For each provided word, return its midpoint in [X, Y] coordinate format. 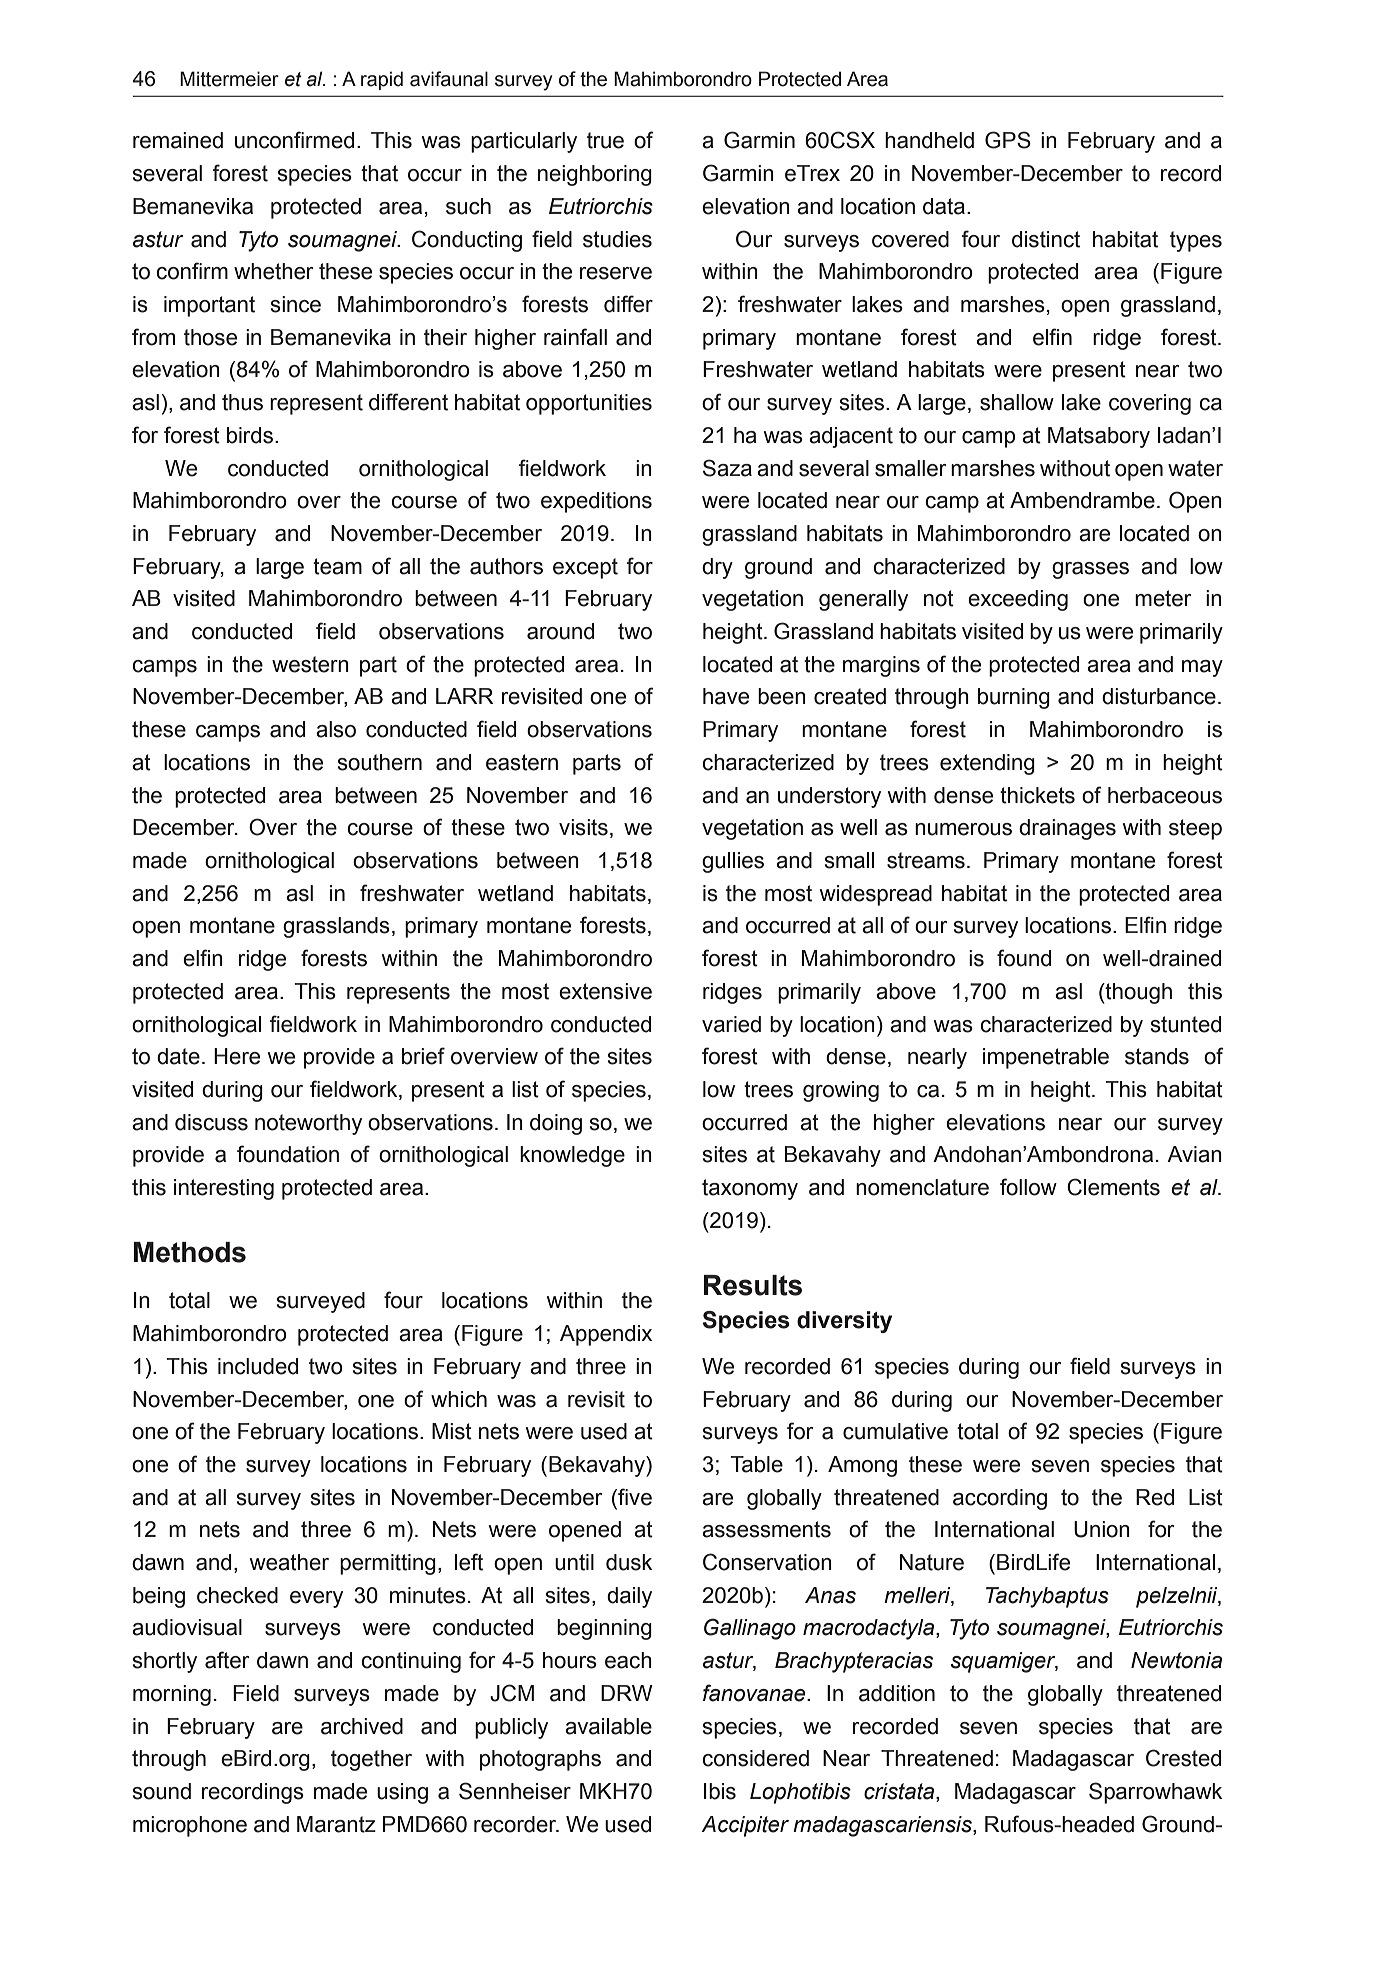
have [726, 696]
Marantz [336, 1824]
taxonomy [750, 1189]
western [310, 664]
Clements [1113, 1187]
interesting [224, 1189]
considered [755, 1758]
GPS [1008, 140]
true [605, 140]
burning [1014, 698]
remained [178, 140]
